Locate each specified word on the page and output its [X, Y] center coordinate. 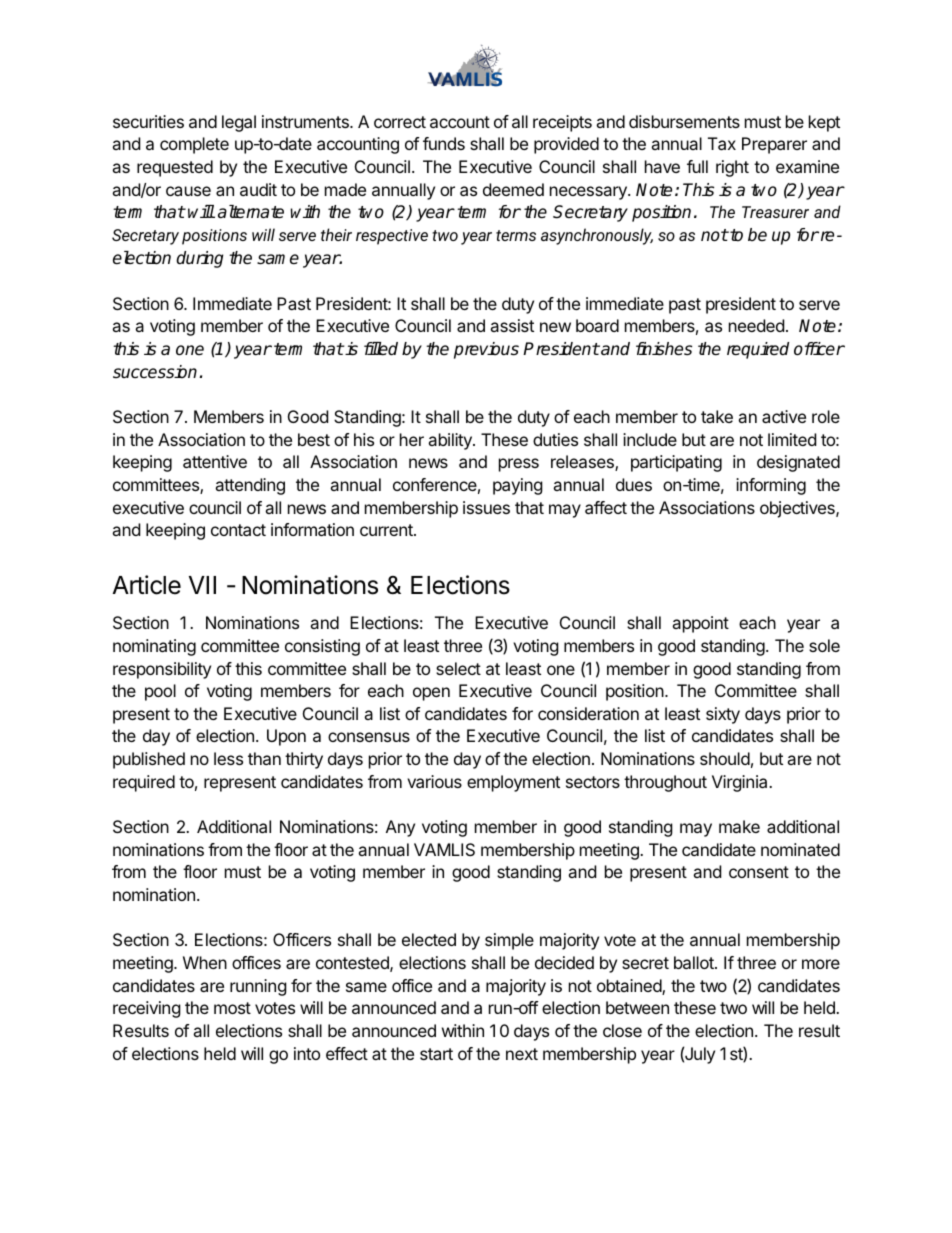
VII [202, 585]
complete [194, 145]
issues [486, 507]
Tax [722, 143]
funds [444, 143]
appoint [700, 624]
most [232, 1008]
